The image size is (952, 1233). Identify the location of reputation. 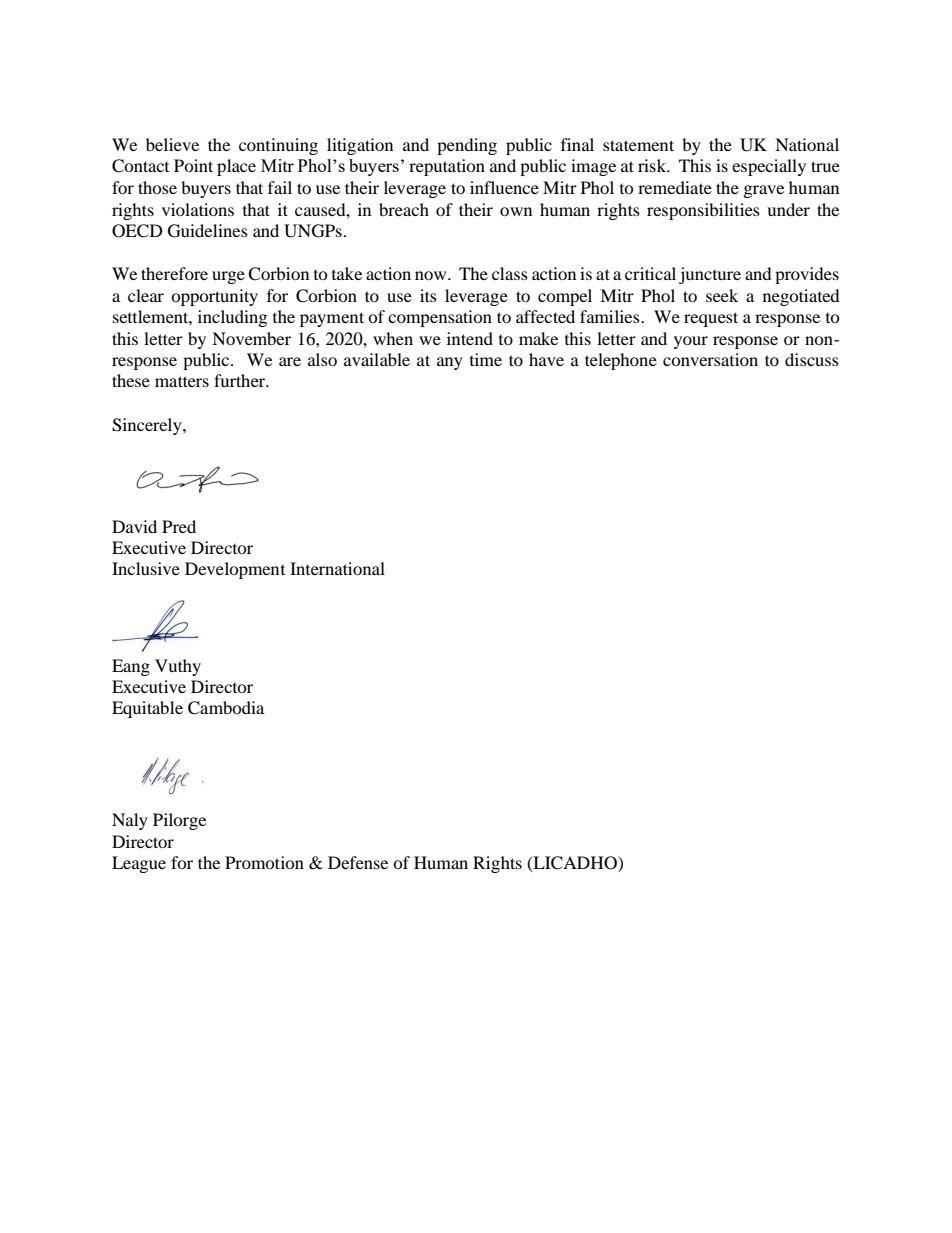
(447, 167).
